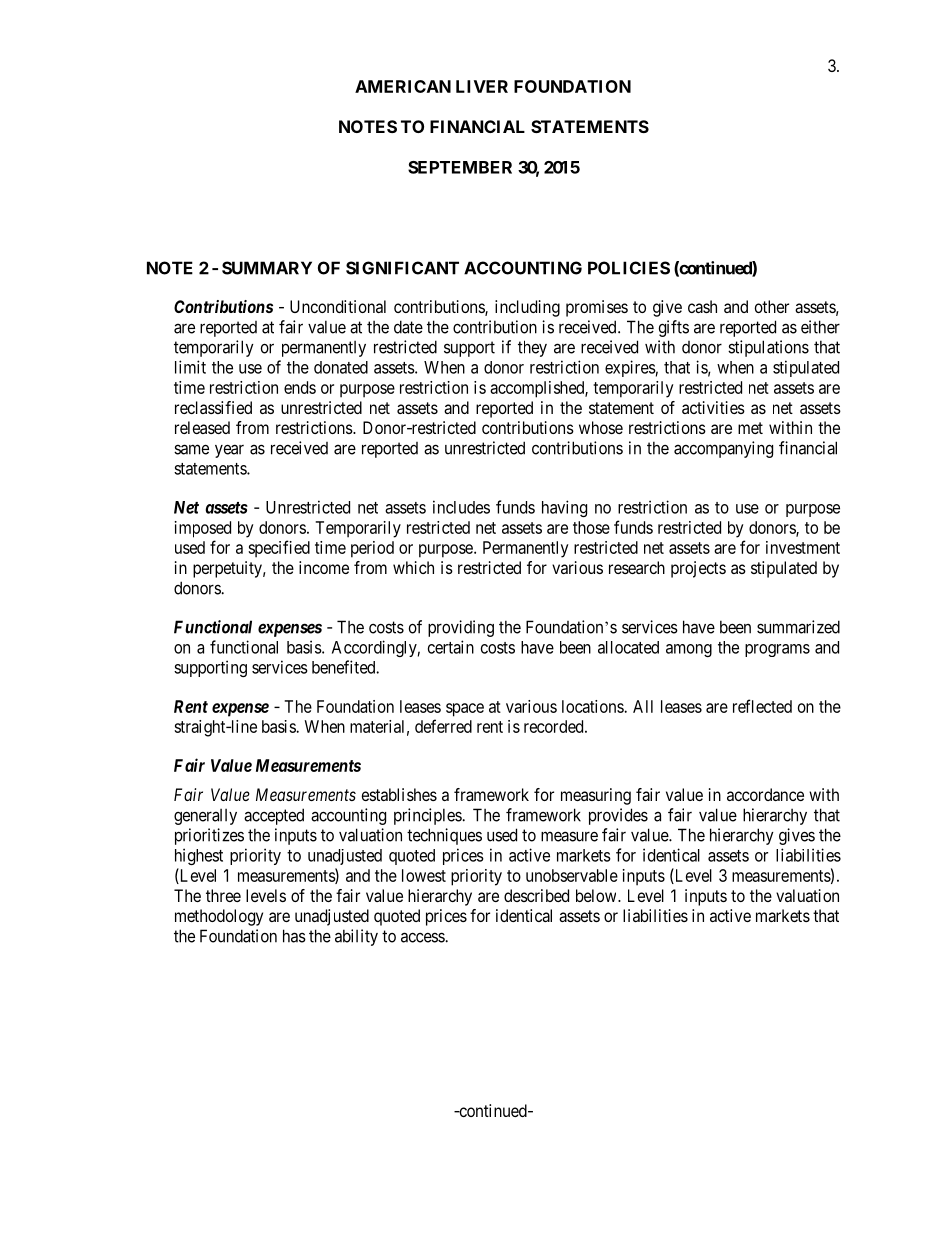 This screenshot has height=1233, width=952. Describe the element at coordinates (803, 547) in the screenshot. I see `investment` at that location.
